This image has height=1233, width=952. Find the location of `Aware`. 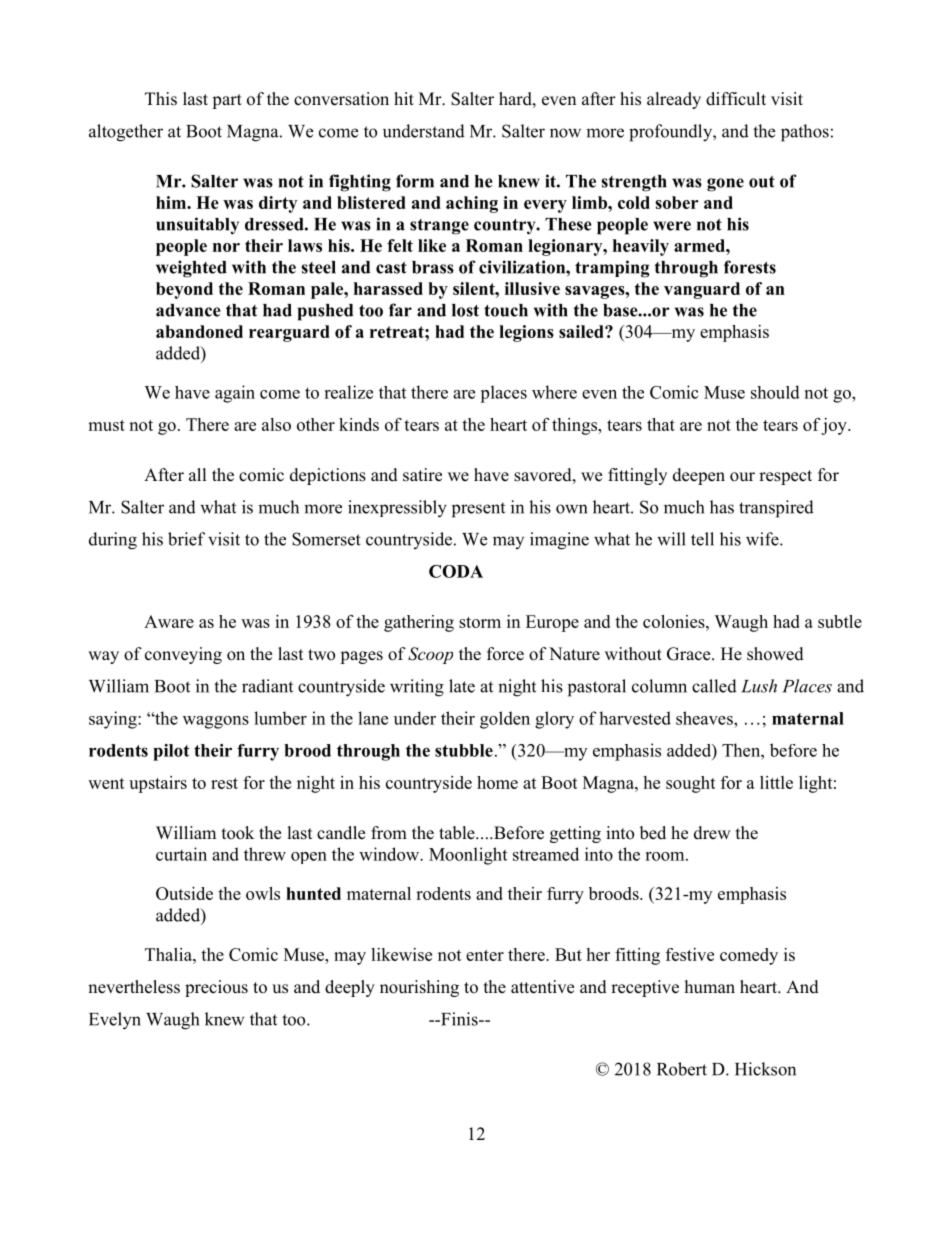

Aware is located at coordinates (169, 621).
